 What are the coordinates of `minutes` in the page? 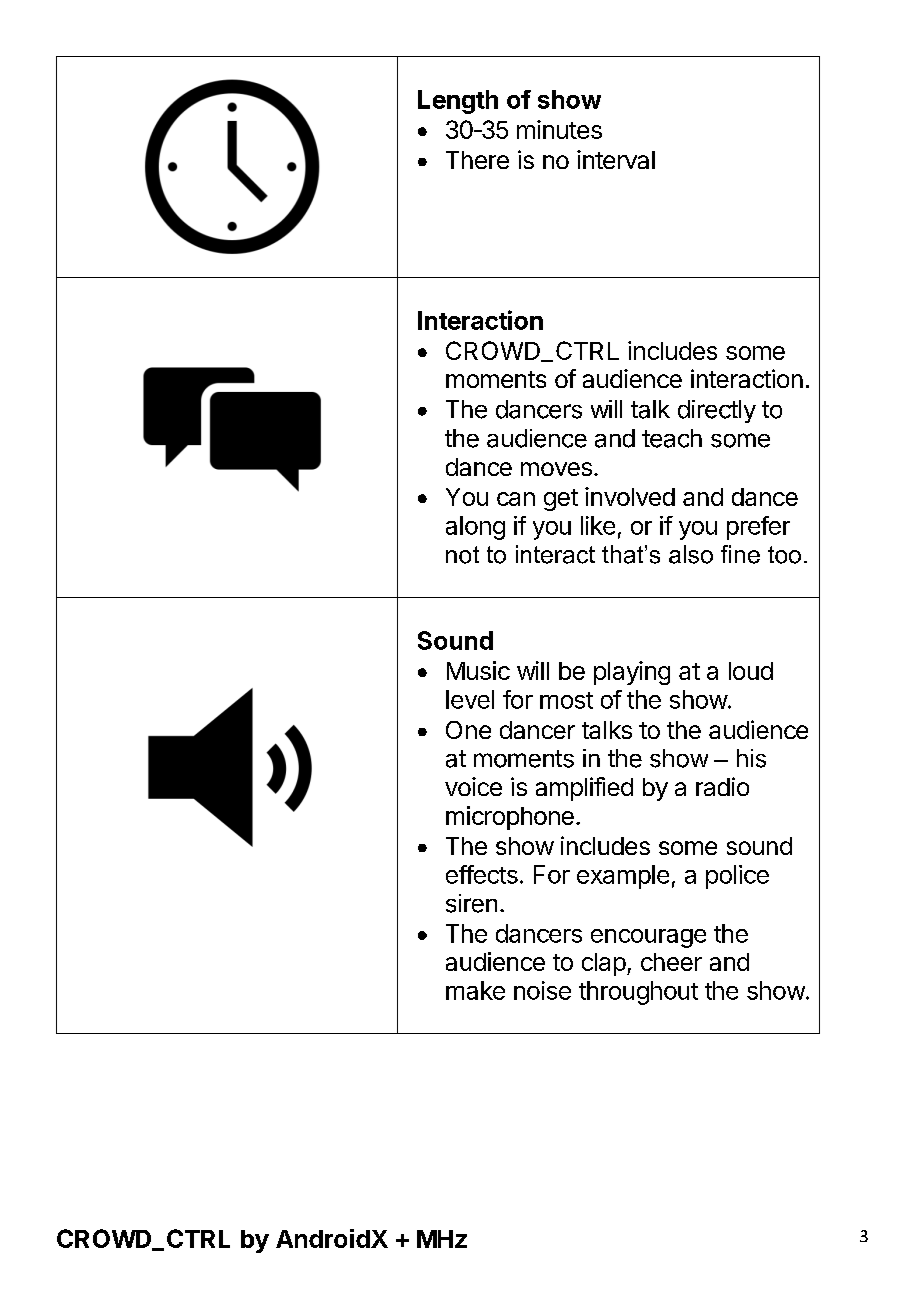 It's located at (559, 129).
